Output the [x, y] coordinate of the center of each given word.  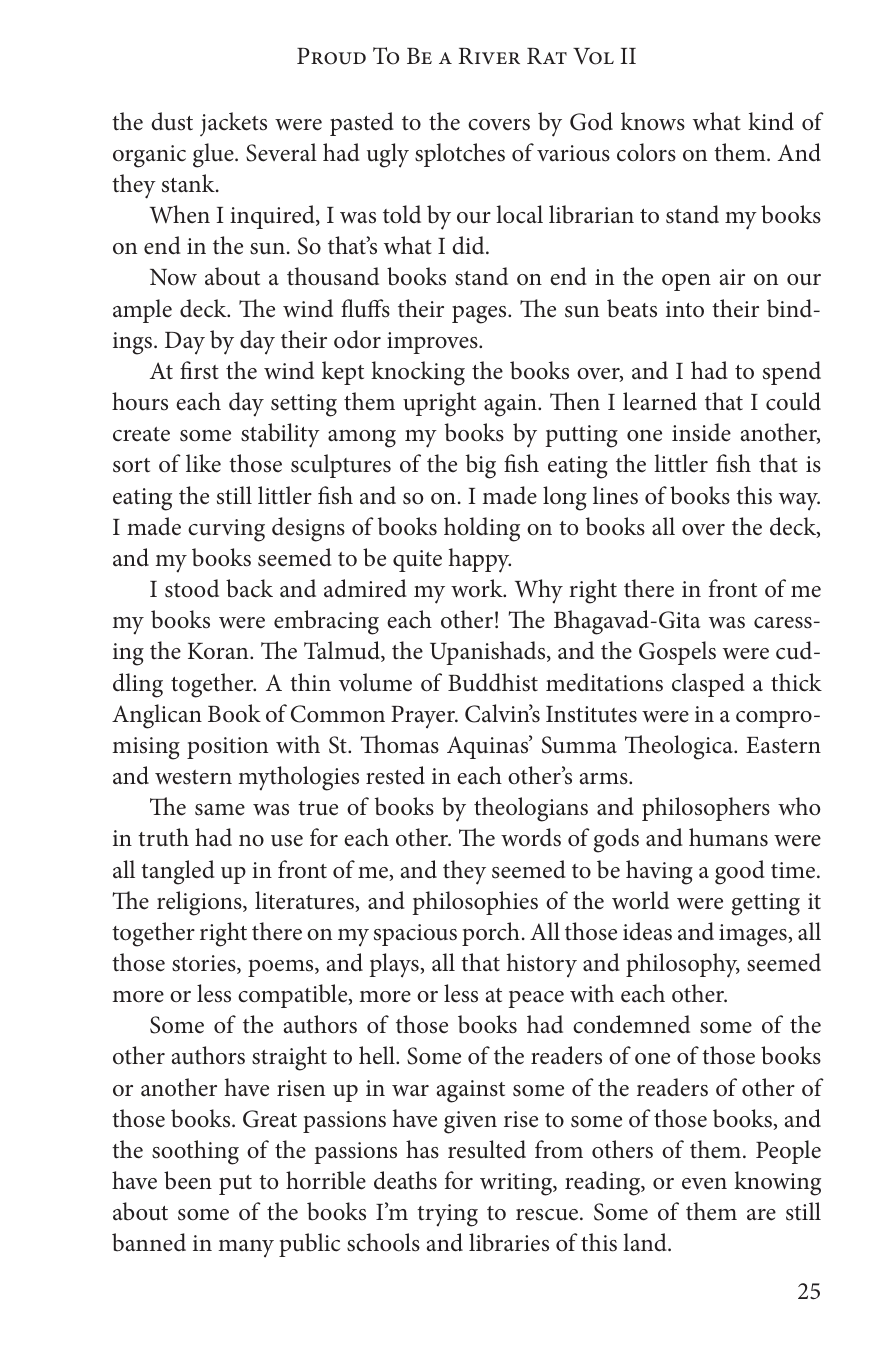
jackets [233, 124]
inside [701, 432]
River [489, 56]
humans [728, 837]
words [531, 837]
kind [771, 121]
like [203, 463]
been [188, 1180]
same [220, 810]
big [481, 466]
